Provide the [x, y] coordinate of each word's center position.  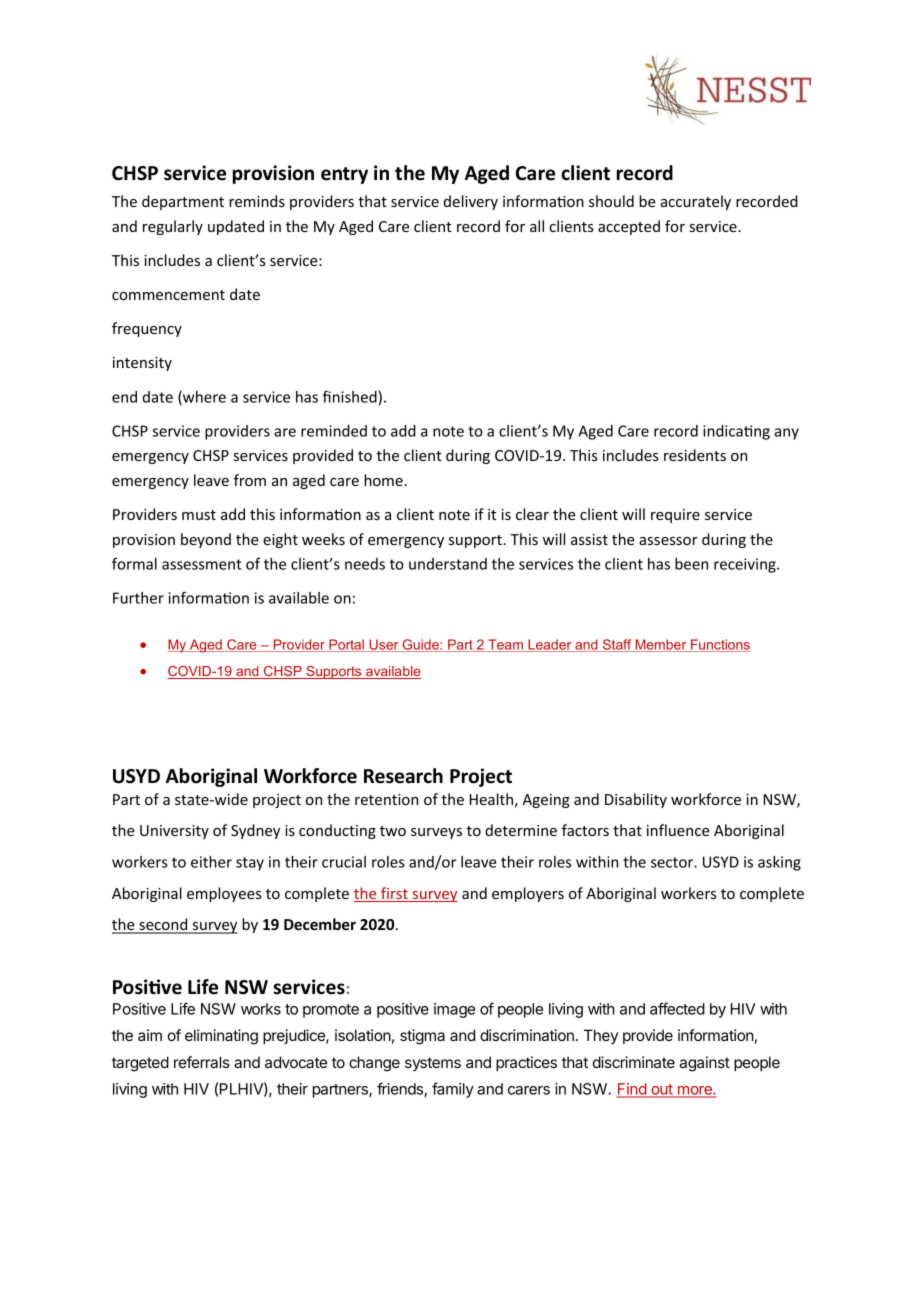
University [174, 832]
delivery [471, 202]
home [383, 480]
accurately [696, 202]
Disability [636, 800]
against [705, 1064]
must [199, 515]
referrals [202, 1062]
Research [403, 776]
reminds [257, 201]
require [675, 516]
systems [433, 1064]
